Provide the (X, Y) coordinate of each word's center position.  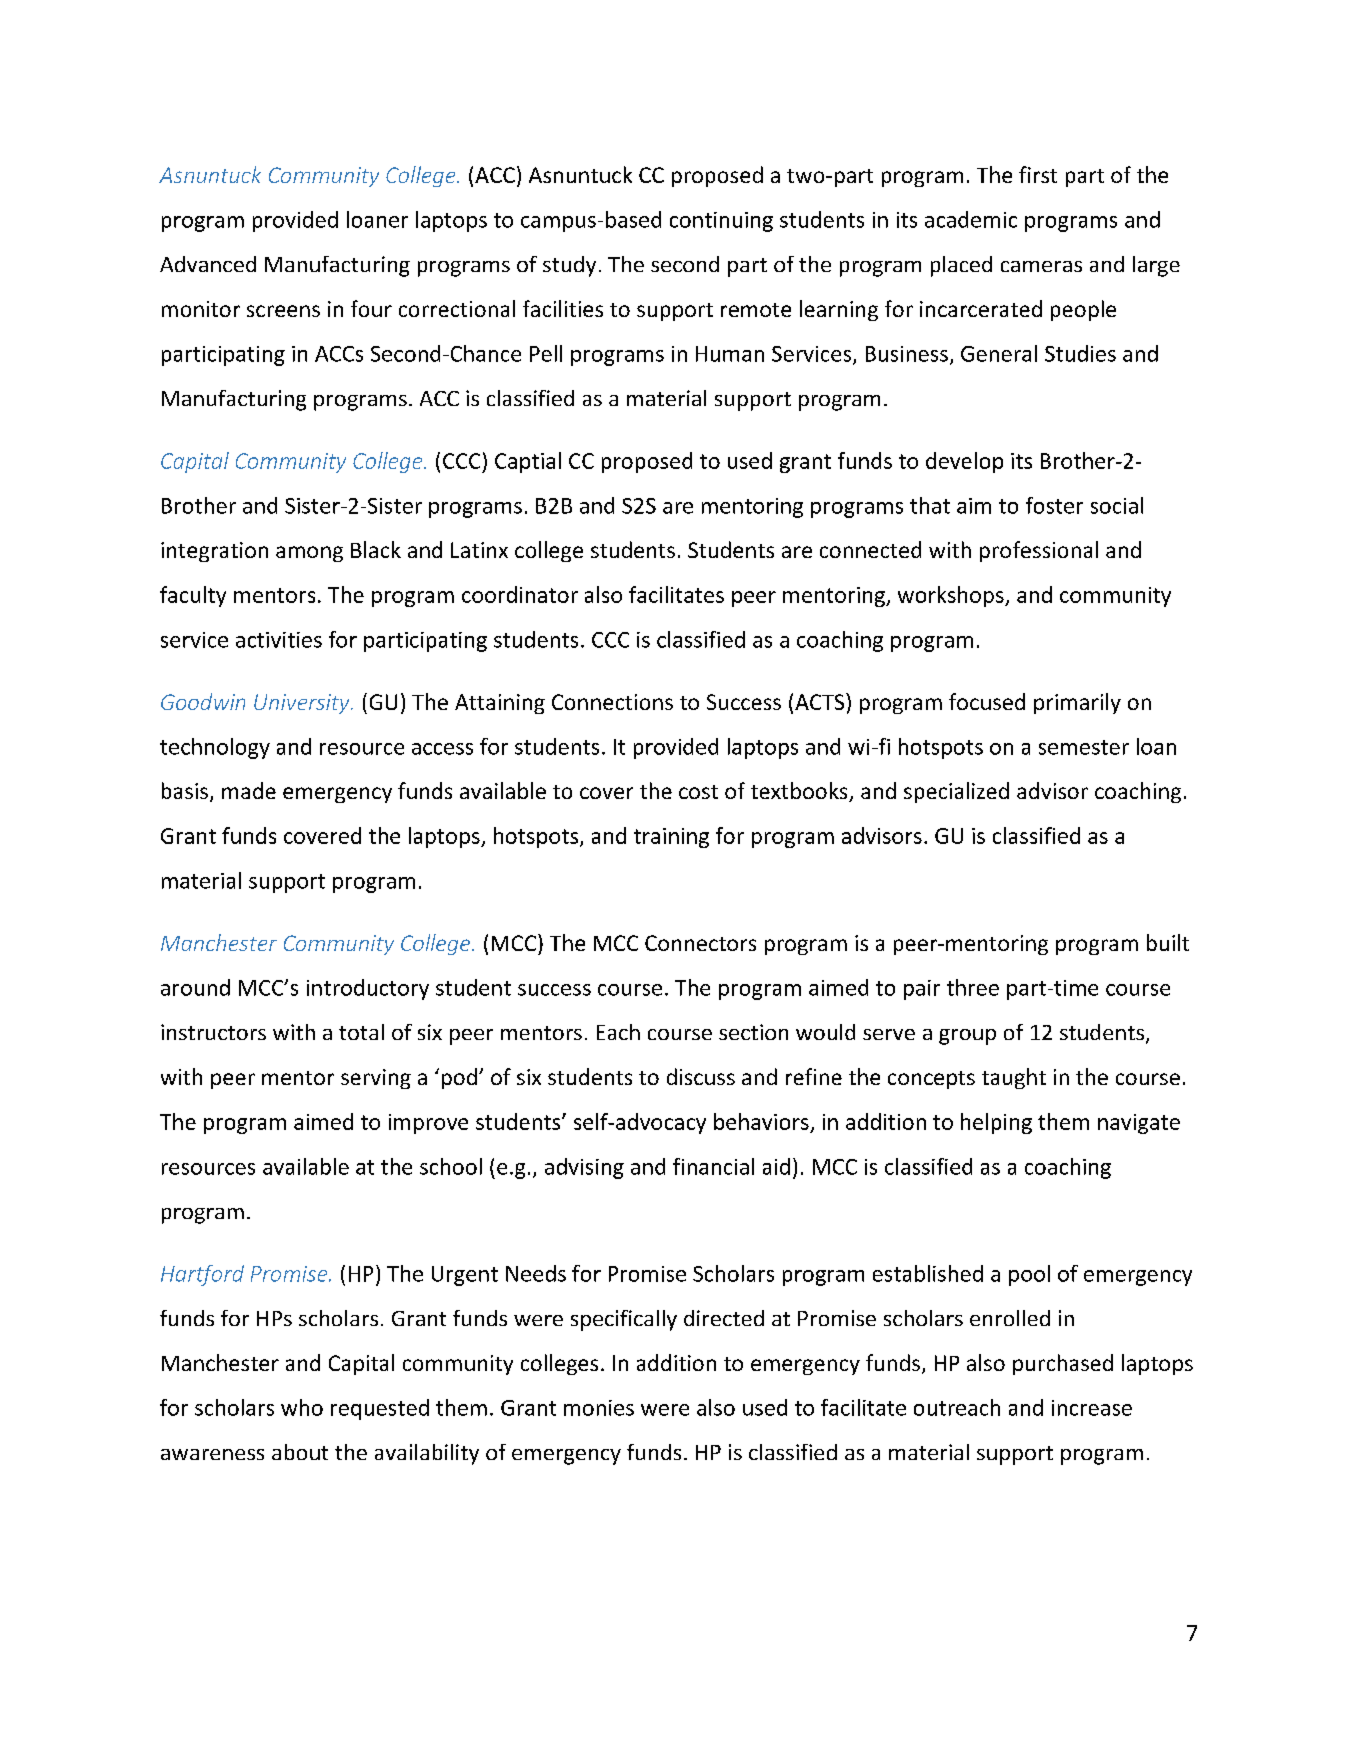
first (1038, 174)
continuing (721, 222)
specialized (956, 792)
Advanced (208, 264)
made (249, 790)
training (671, 838)
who (302, 1407)
